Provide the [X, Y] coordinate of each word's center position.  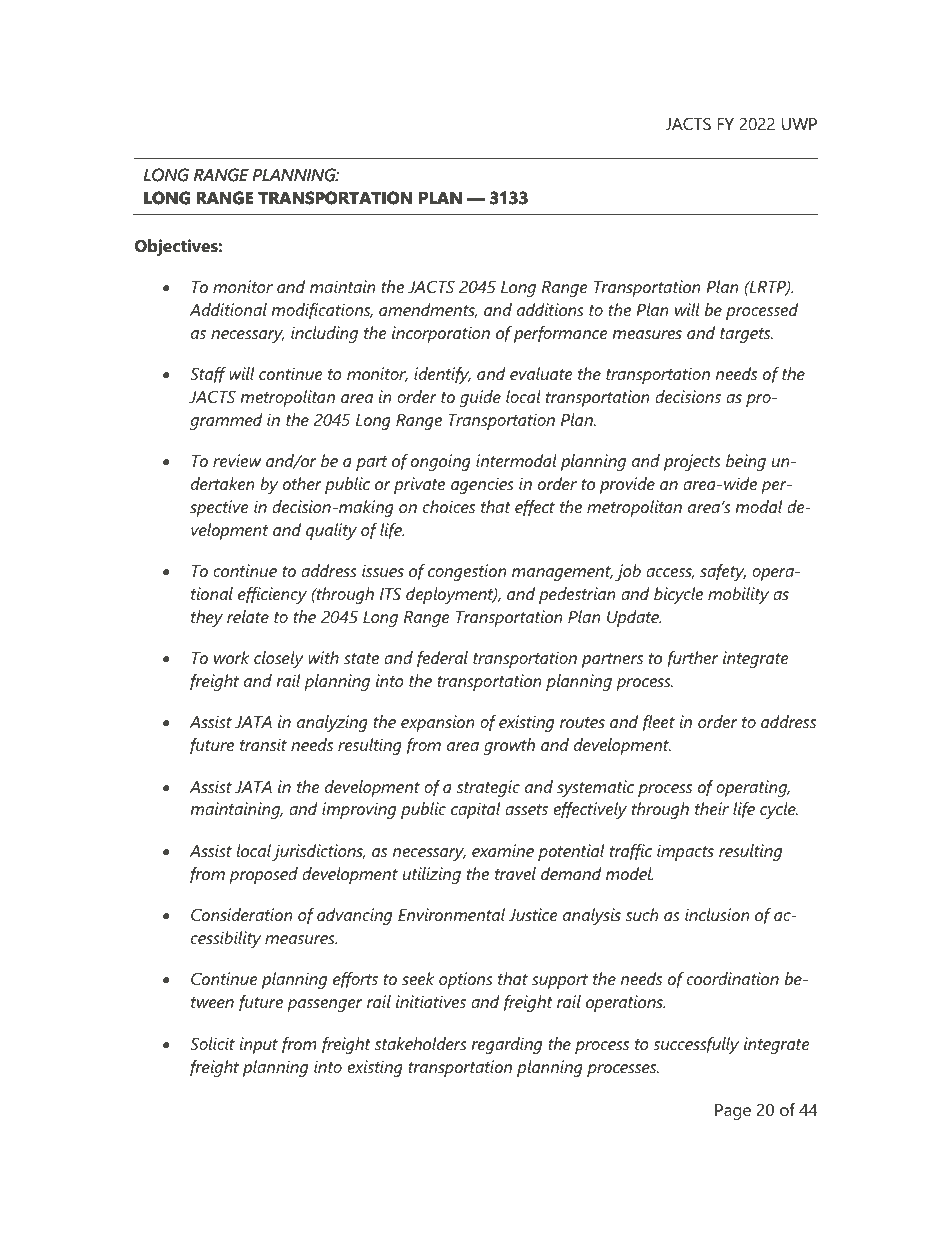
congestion [467, 572]
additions [550, 309]
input [259, 1045]
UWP [799, 124]
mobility [738, 595]
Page [733, 1112]
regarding [506, 1045]
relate [248, 616]
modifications [322, 311]
